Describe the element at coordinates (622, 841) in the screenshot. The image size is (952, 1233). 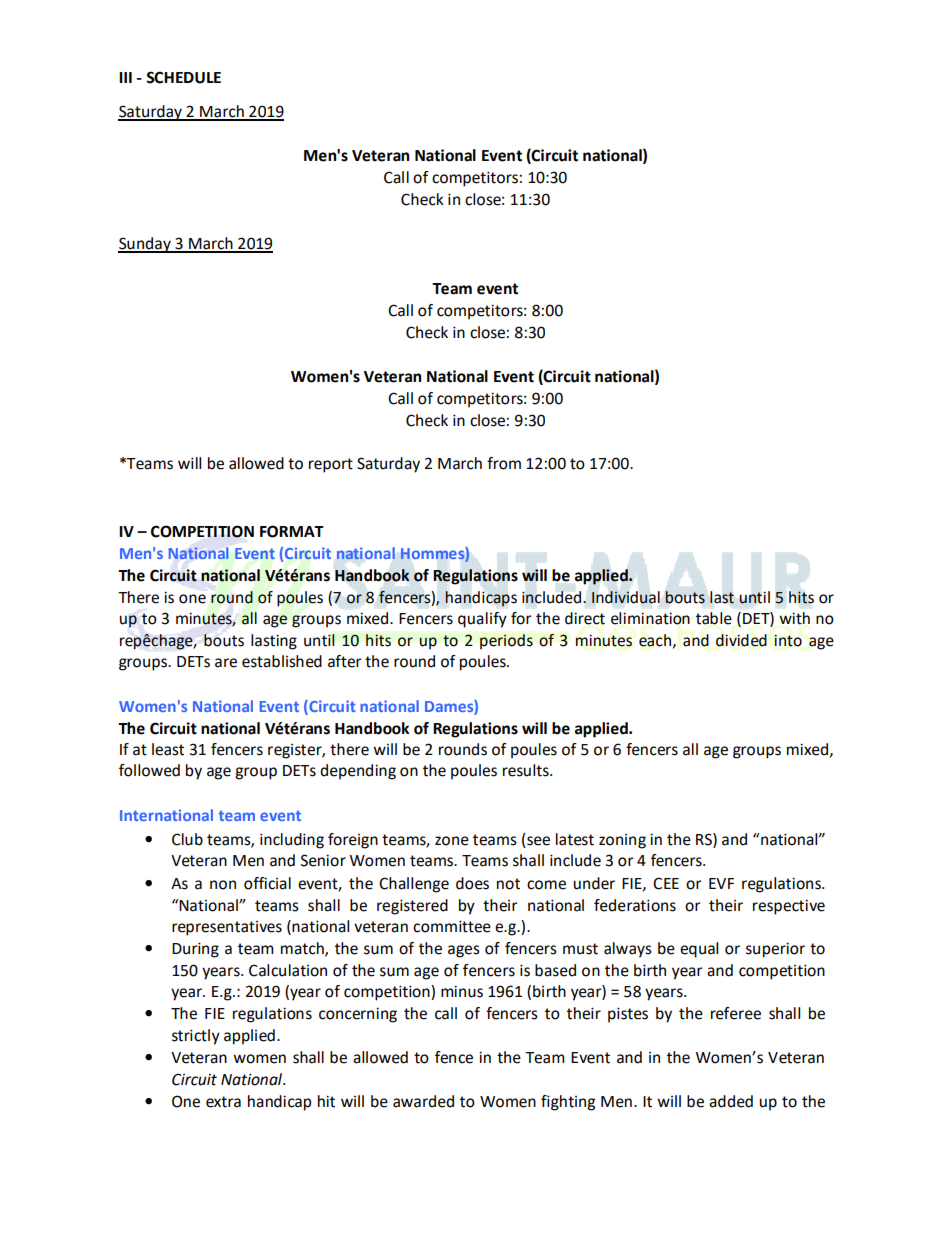
I see `zoning` at that location.
